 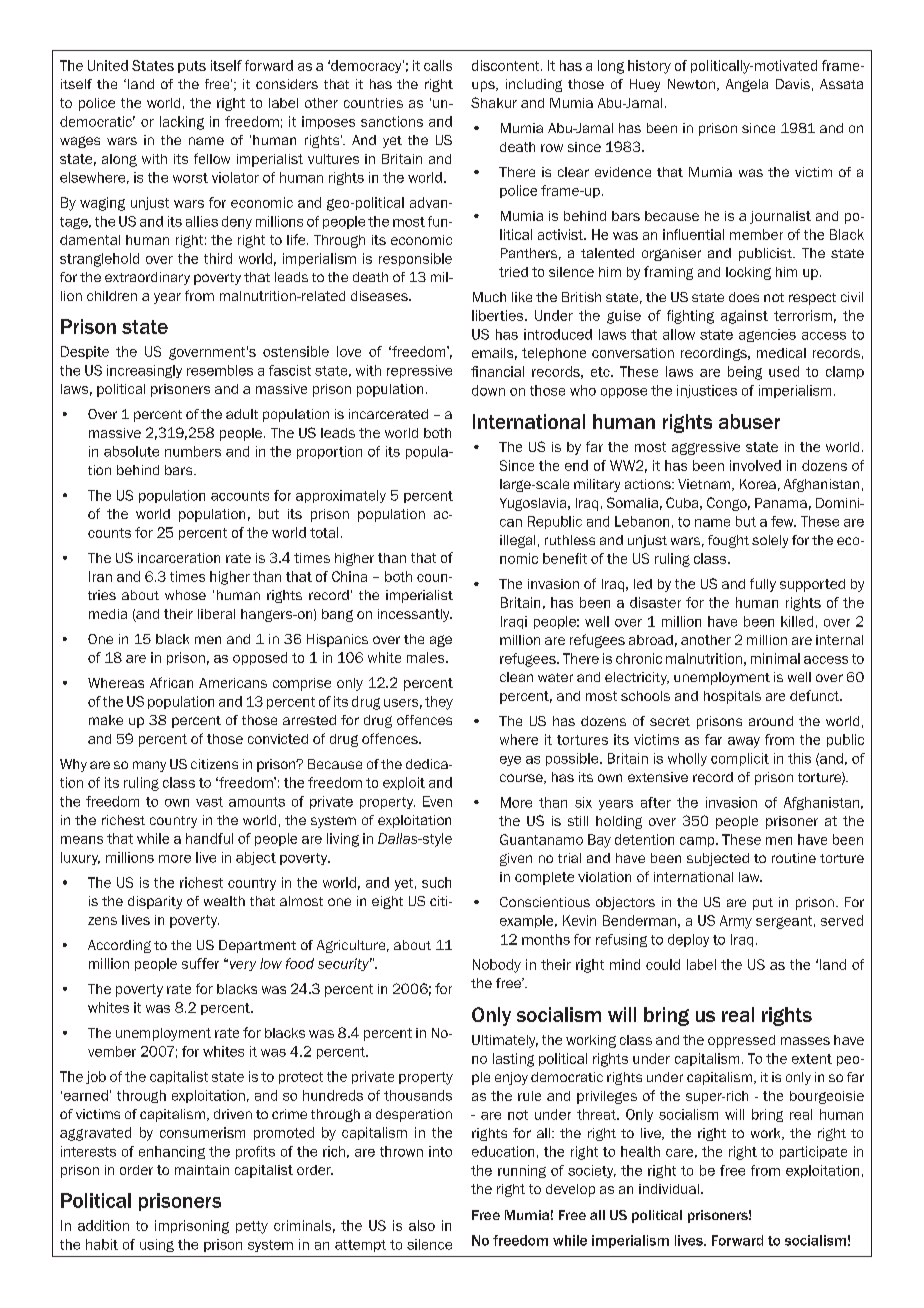 What do you see at coordinates (209, 838) in the screenshot?
I see `handful` at bounding box center [209, 838].
